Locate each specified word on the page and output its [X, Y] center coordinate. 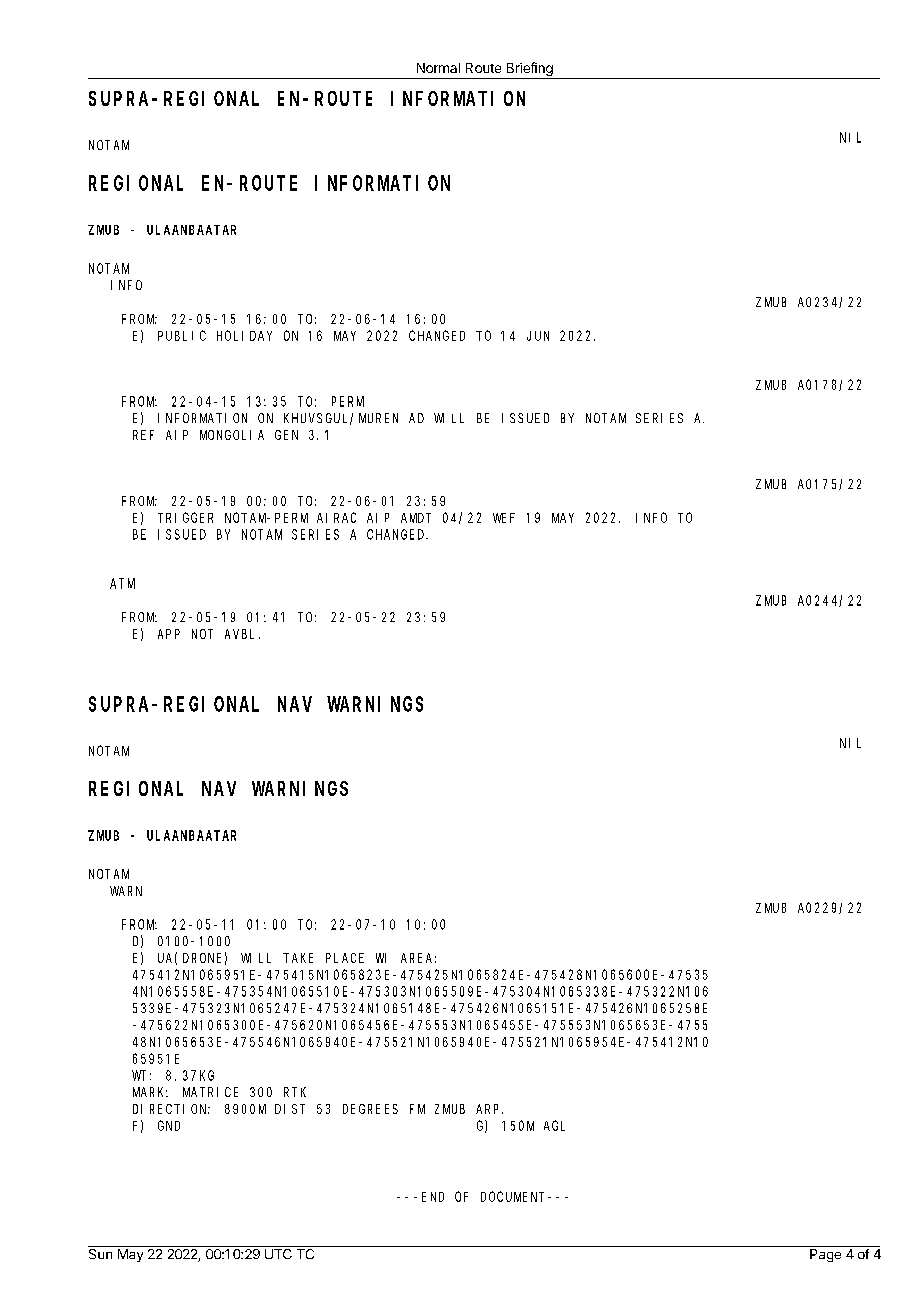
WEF [504, 518]
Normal [438, 68]
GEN [286, 435]
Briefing [530, 69]
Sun [101, 1252]
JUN [538, 336]
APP [169, 634]
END [433, 1197]
